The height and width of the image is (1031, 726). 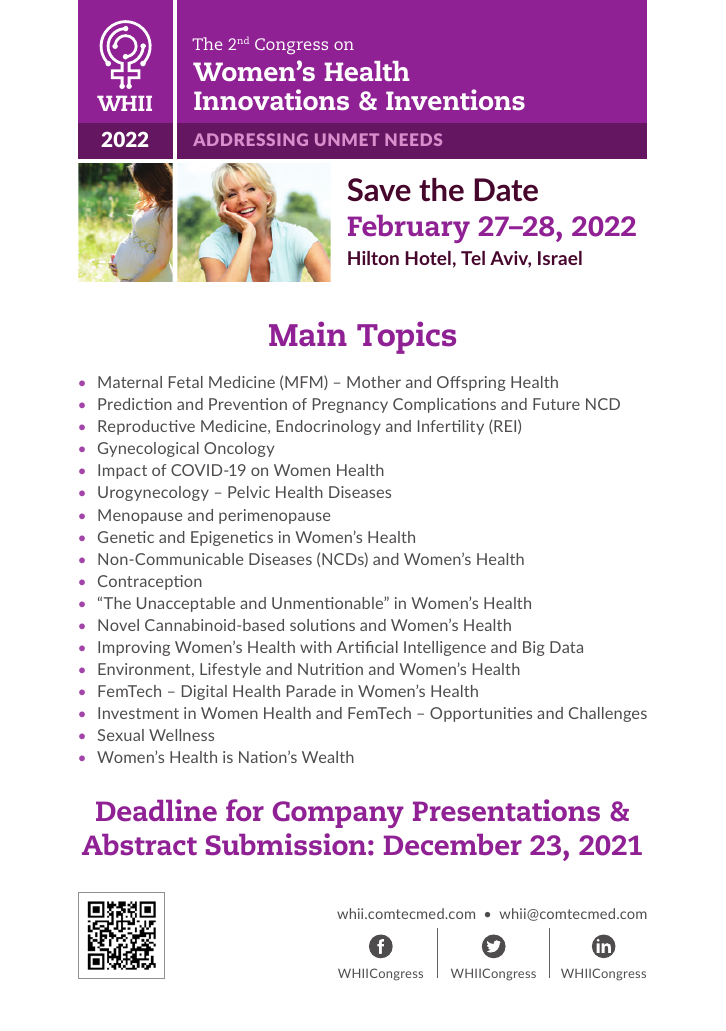 What do you see at coordinates (322, 625) in the image?
I see `solutions` at bounding box center [322, 625].
